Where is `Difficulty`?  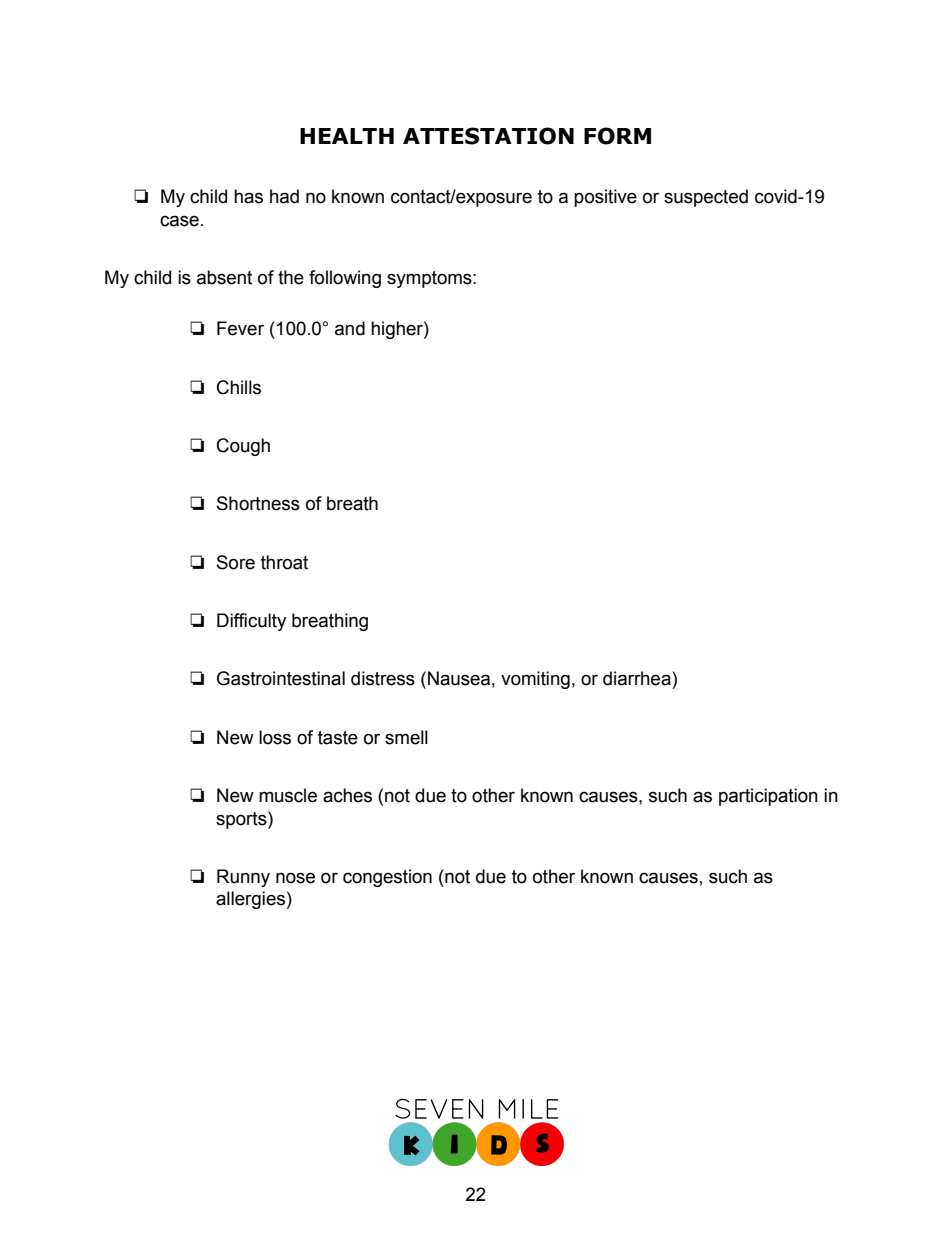 Difficulty is located at coordinates (251, 622).
